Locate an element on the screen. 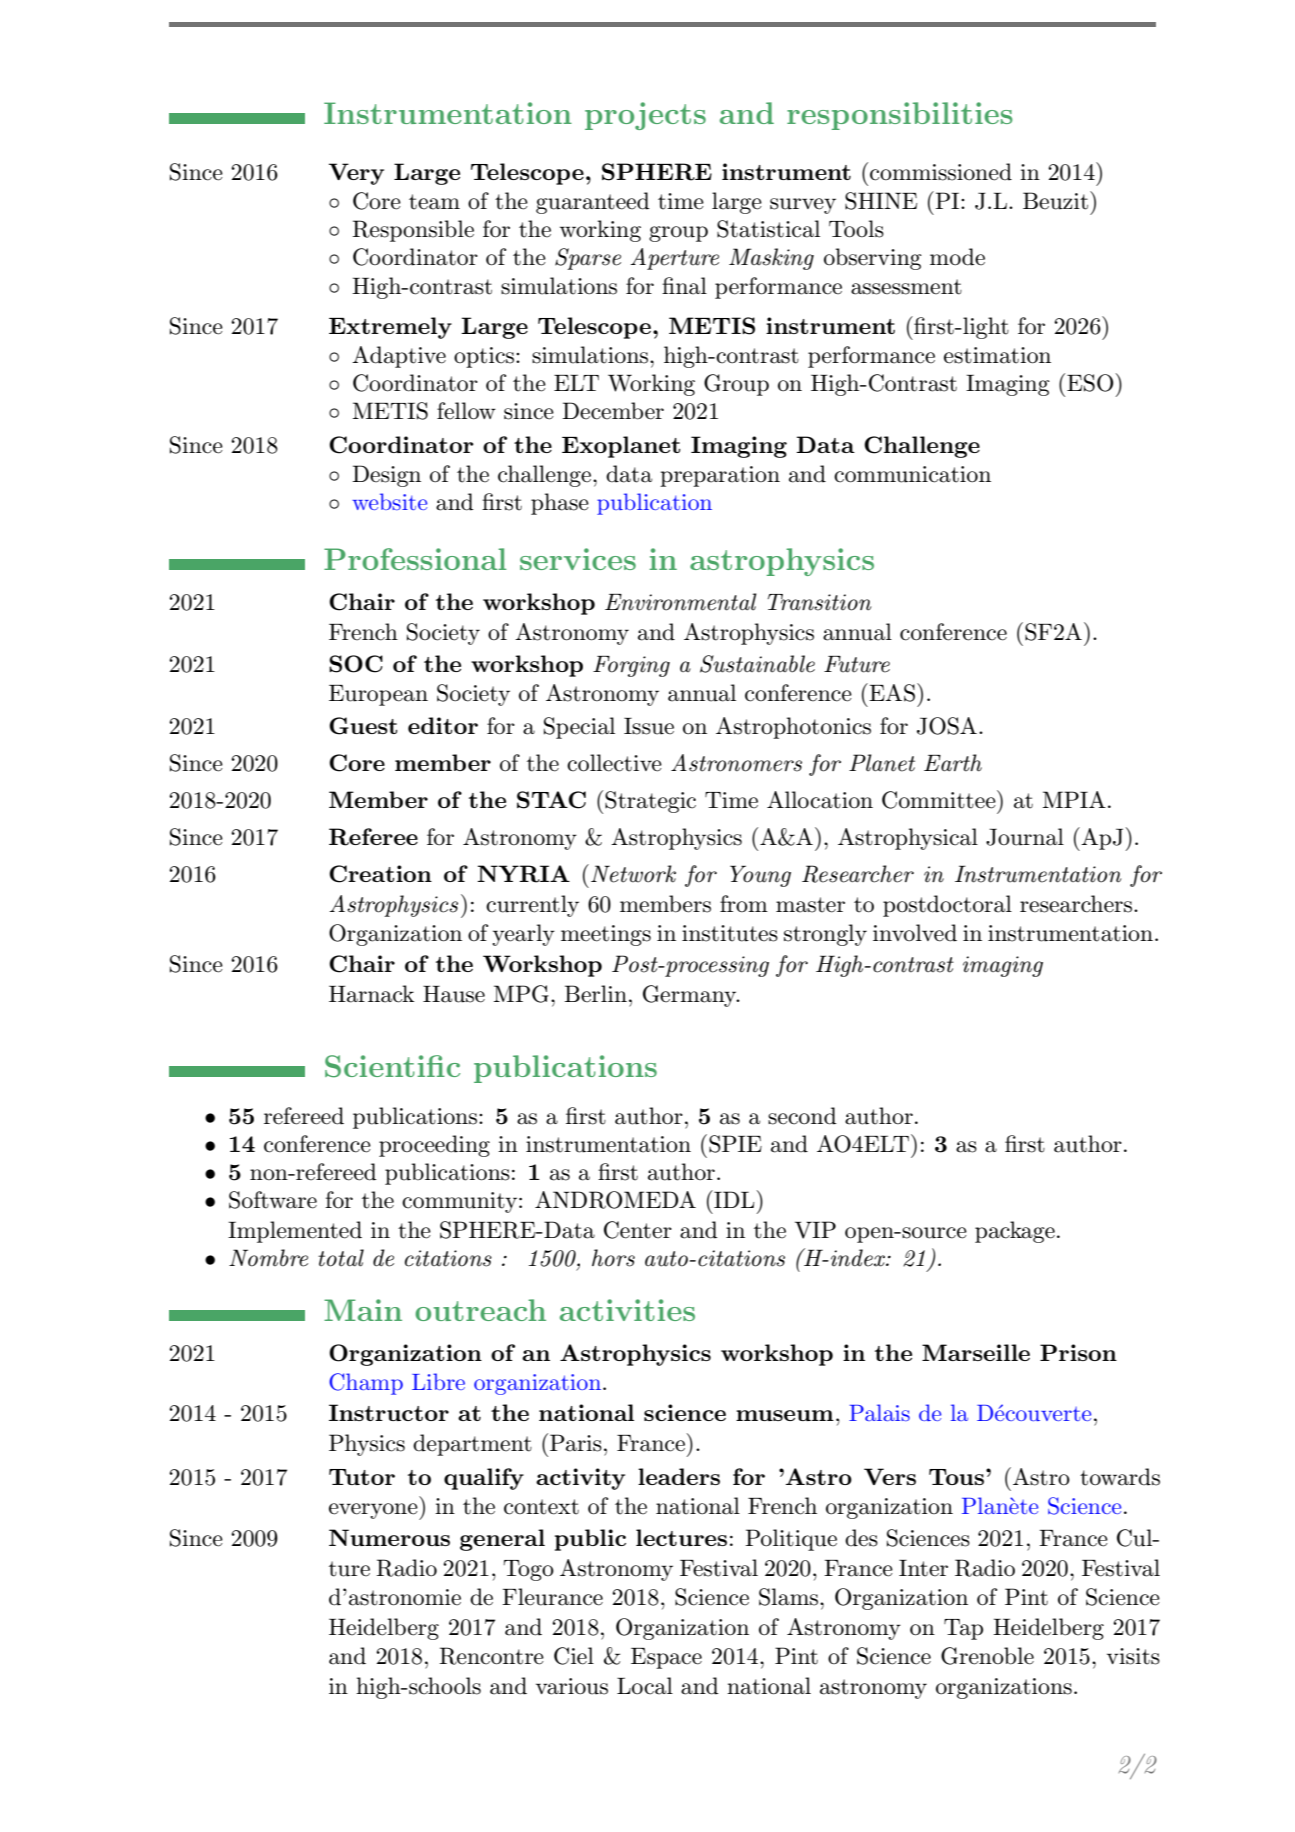 The height and width of the screenshot is (1832, 1295). package is located at coordinates (1015, 1232).
